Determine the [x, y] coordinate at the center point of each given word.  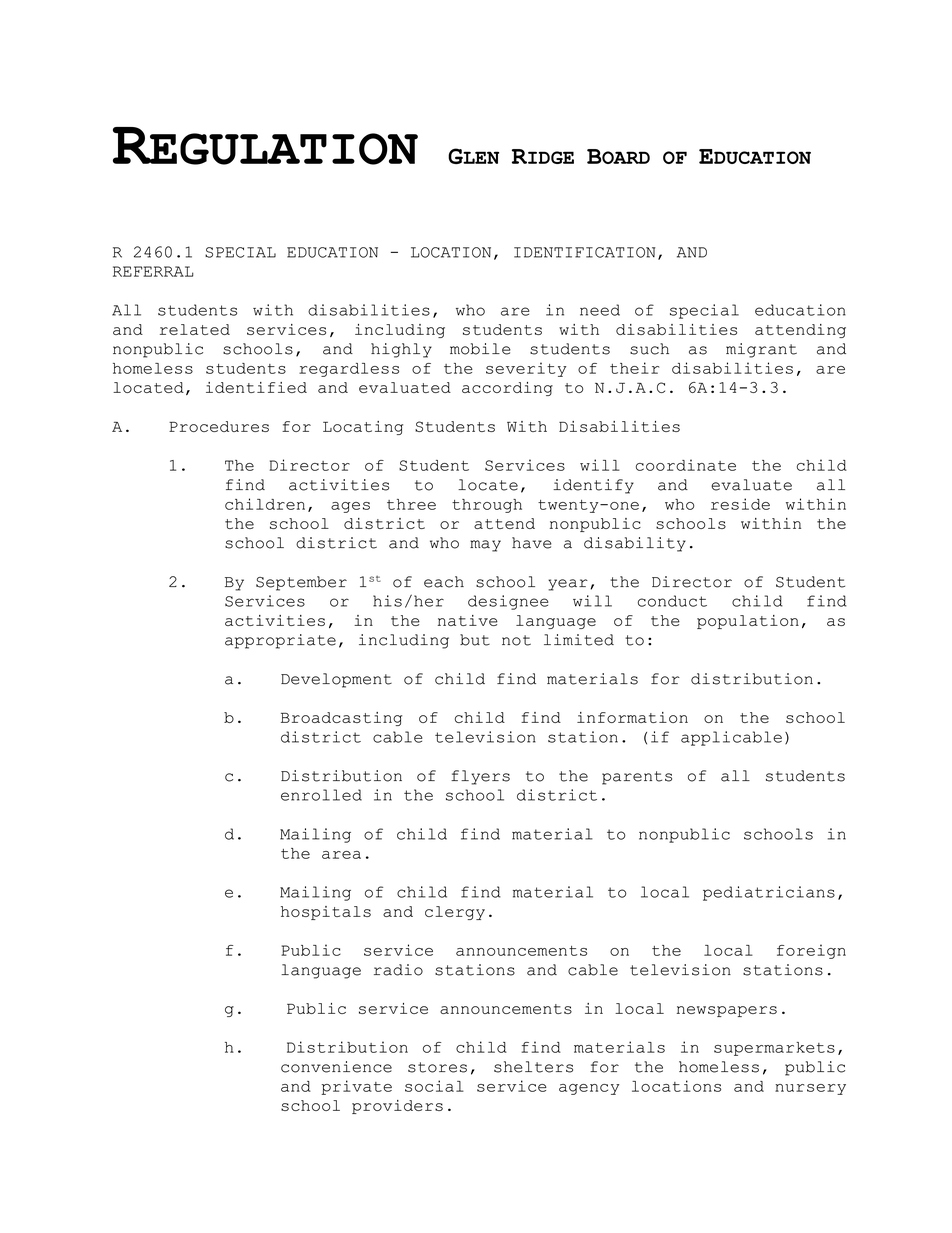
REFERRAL [153, 271]
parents [637, 778]
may [485, 546]
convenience [336, 1067]
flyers [480, 777]
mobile [480, 349]
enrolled [321, 795]
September [301, 583]
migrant [761, 350]
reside [740, 504]
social [434, 1086]
